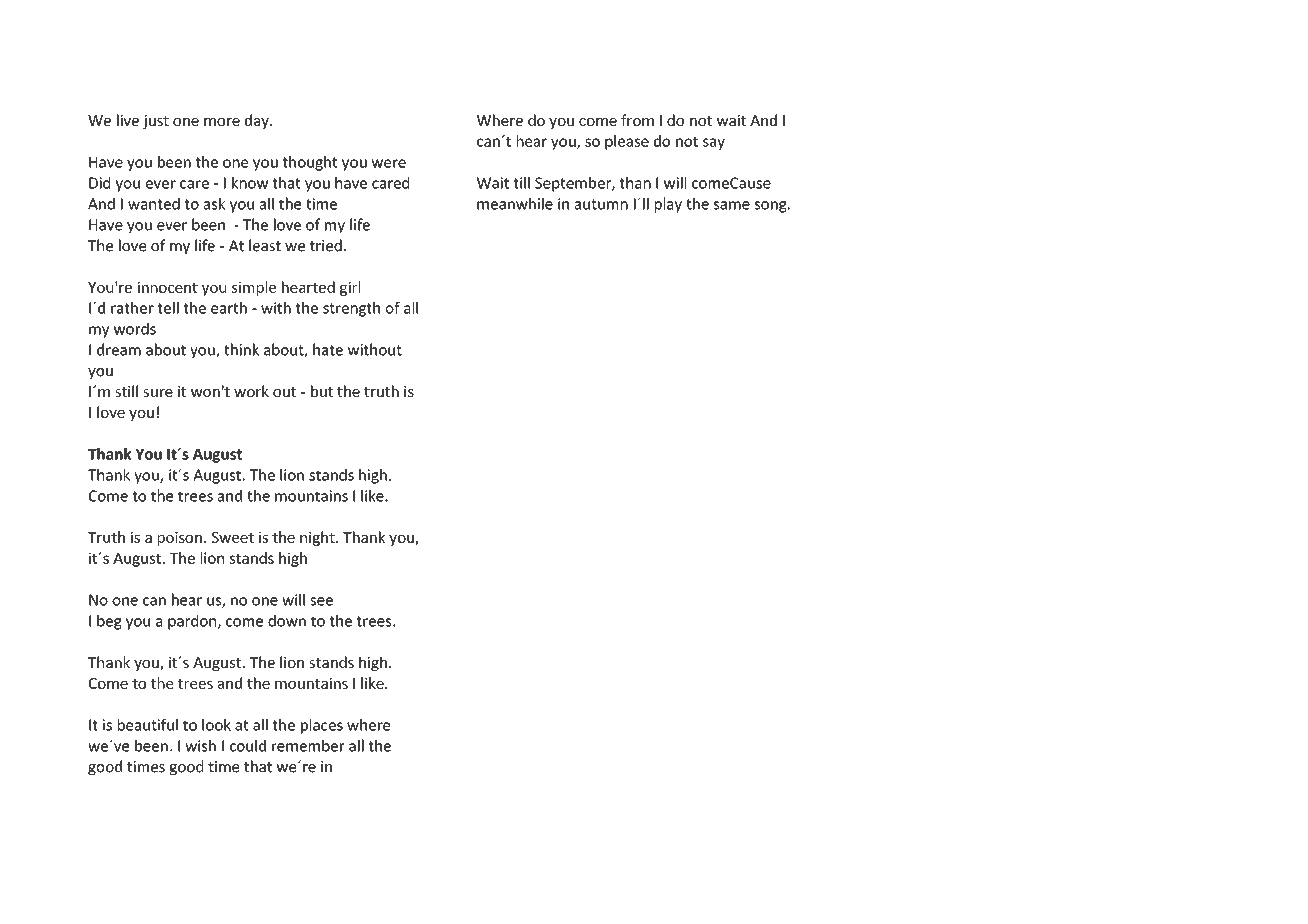  What do you see at coordinates (388, 163) in the screenshot?
I see `were` at bounding box center [388, 163].
